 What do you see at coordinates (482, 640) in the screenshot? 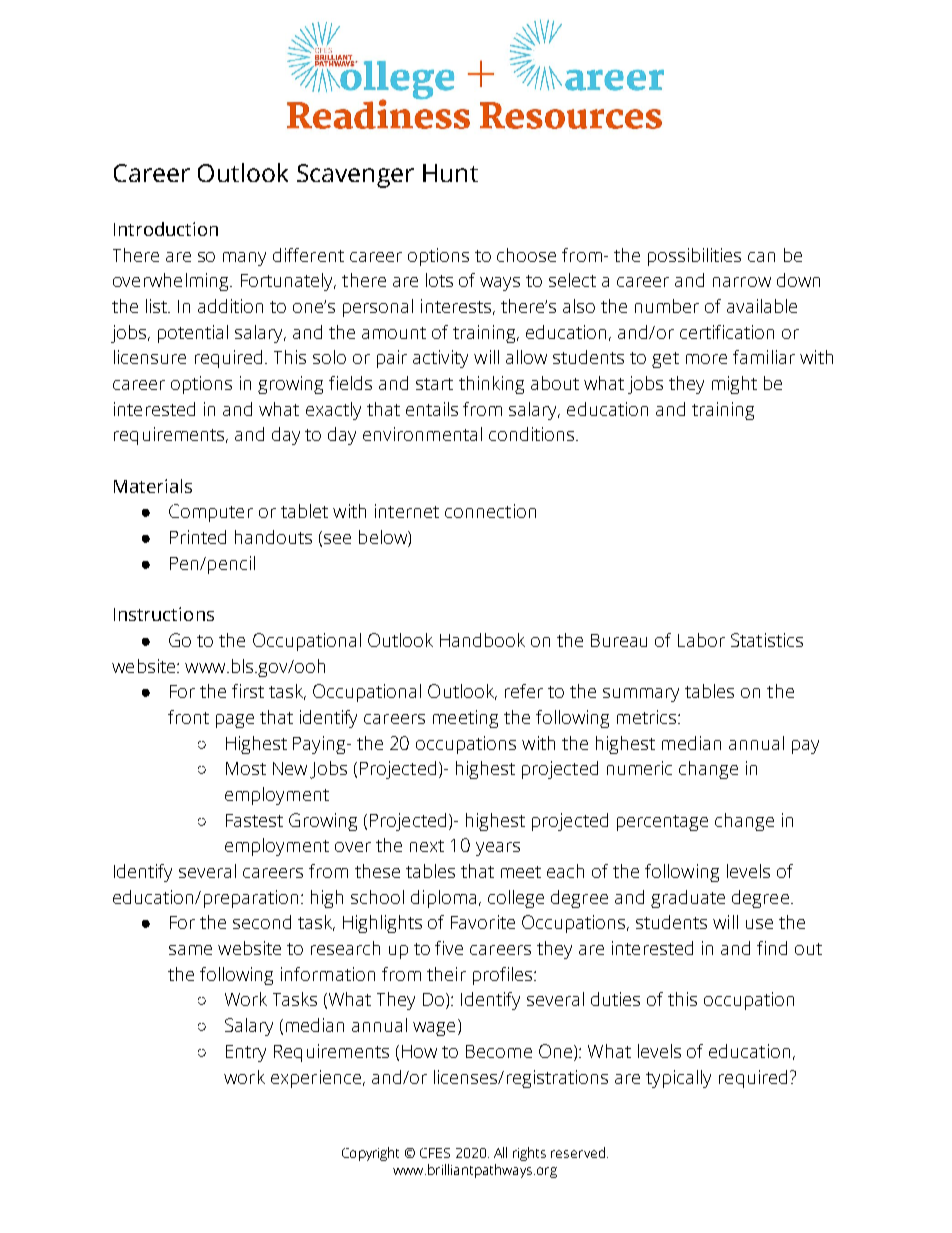
I see `Handbook` at bounding box center [482, 640].
